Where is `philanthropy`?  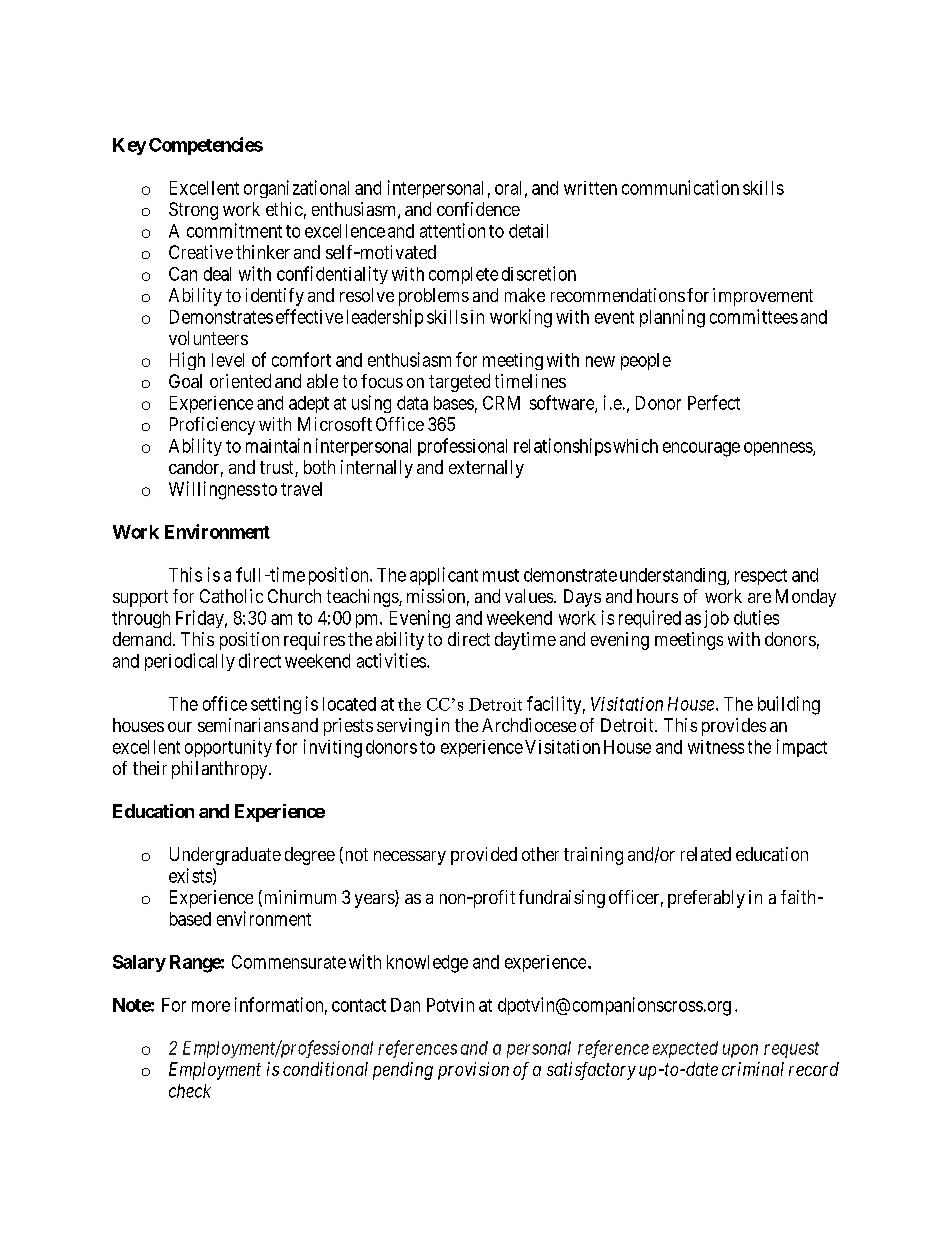
philanthropy is located at coordinates (221, 770).
